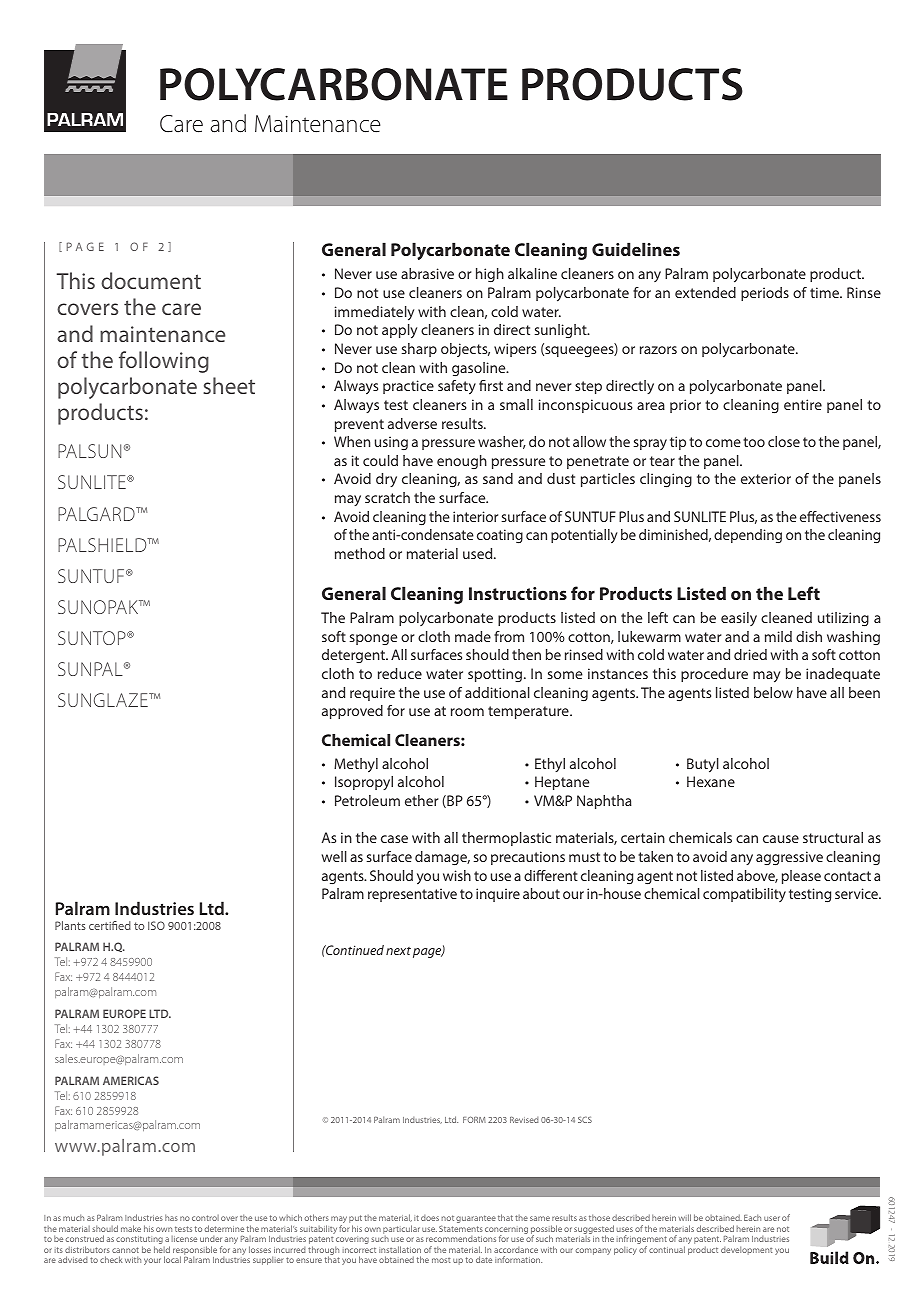 Image resolution: width=924 pixels, height=1308 pixels. Describe the element at coordinates (744, 895) in the document. I see `compatibility` at that location.
